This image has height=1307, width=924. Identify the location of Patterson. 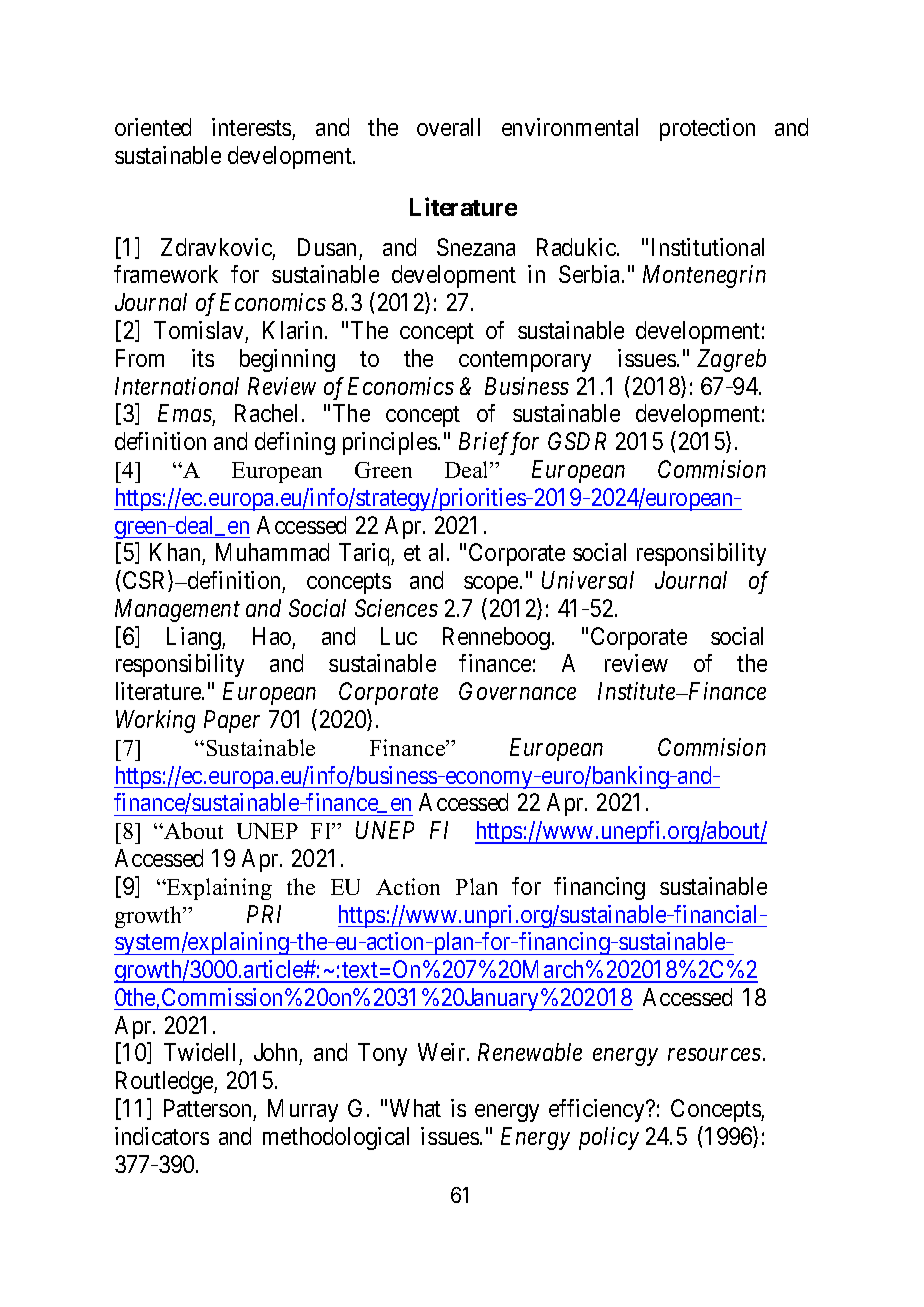
(207, 1108).
